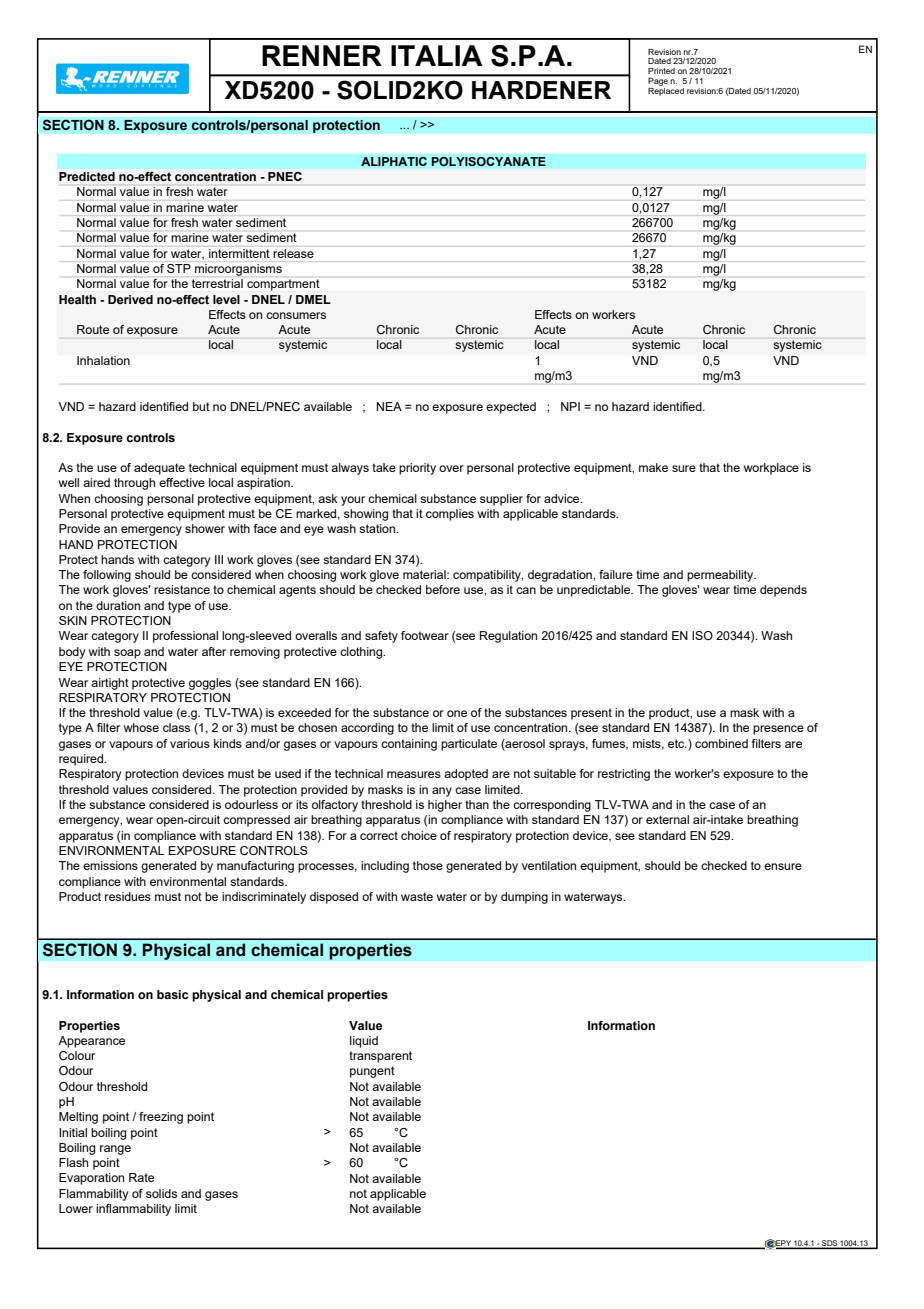  What do you see at coordinates (653, 467) in the screenshot?
I see `make` at bounding box center [653, 467].
